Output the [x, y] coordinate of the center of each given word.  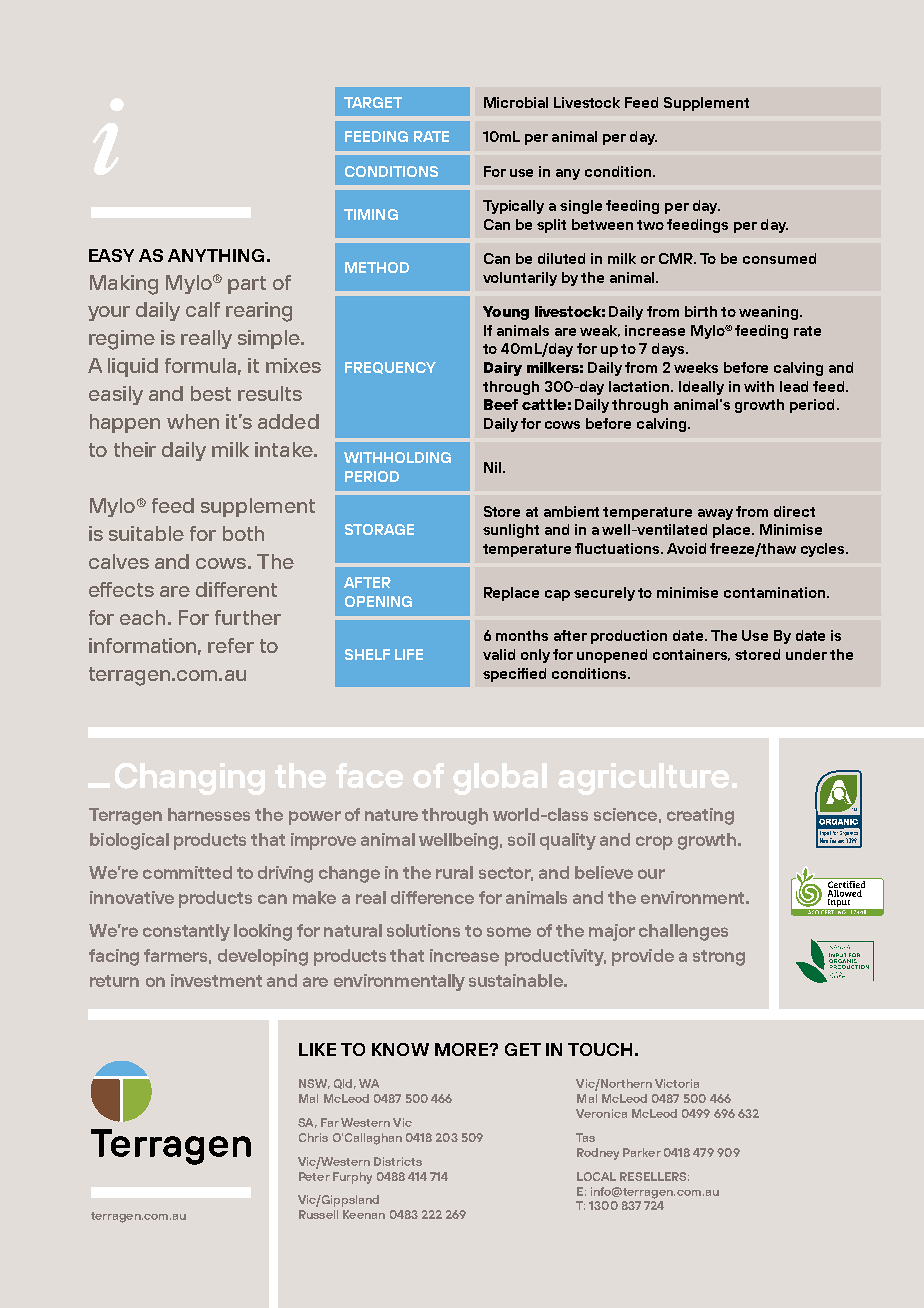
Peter [314, 1176]
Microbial [516, 102]
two [650, 225]
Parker [642, 1152]
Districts [398, 1161]
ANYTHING [216, 255]
